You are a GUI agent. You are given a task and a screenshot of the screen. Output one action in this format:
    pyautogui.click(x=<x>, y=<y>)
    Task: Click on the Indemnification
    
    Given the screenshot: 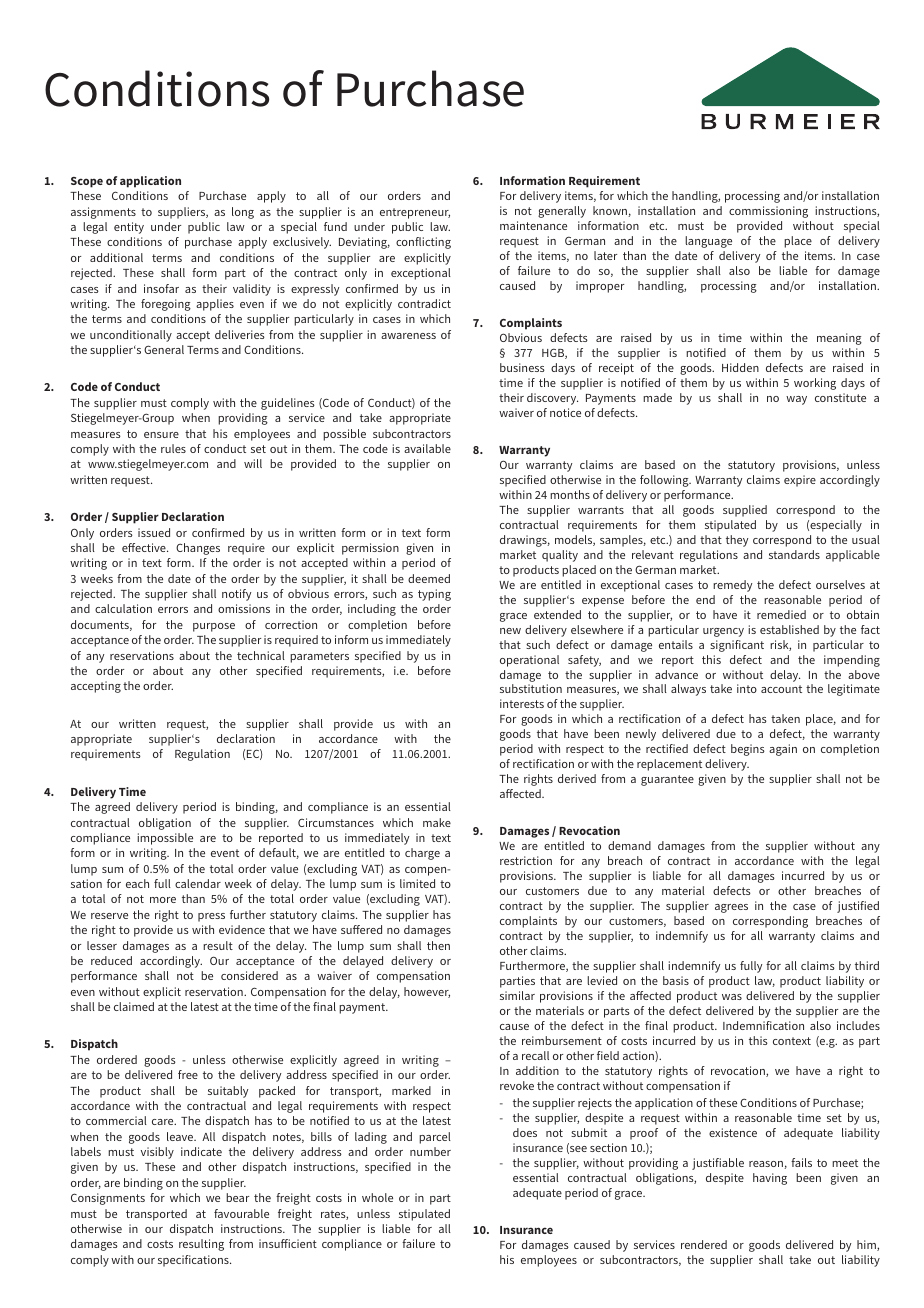 What is the action you would take?
    pyautogui.click(x=763, y=1025)
